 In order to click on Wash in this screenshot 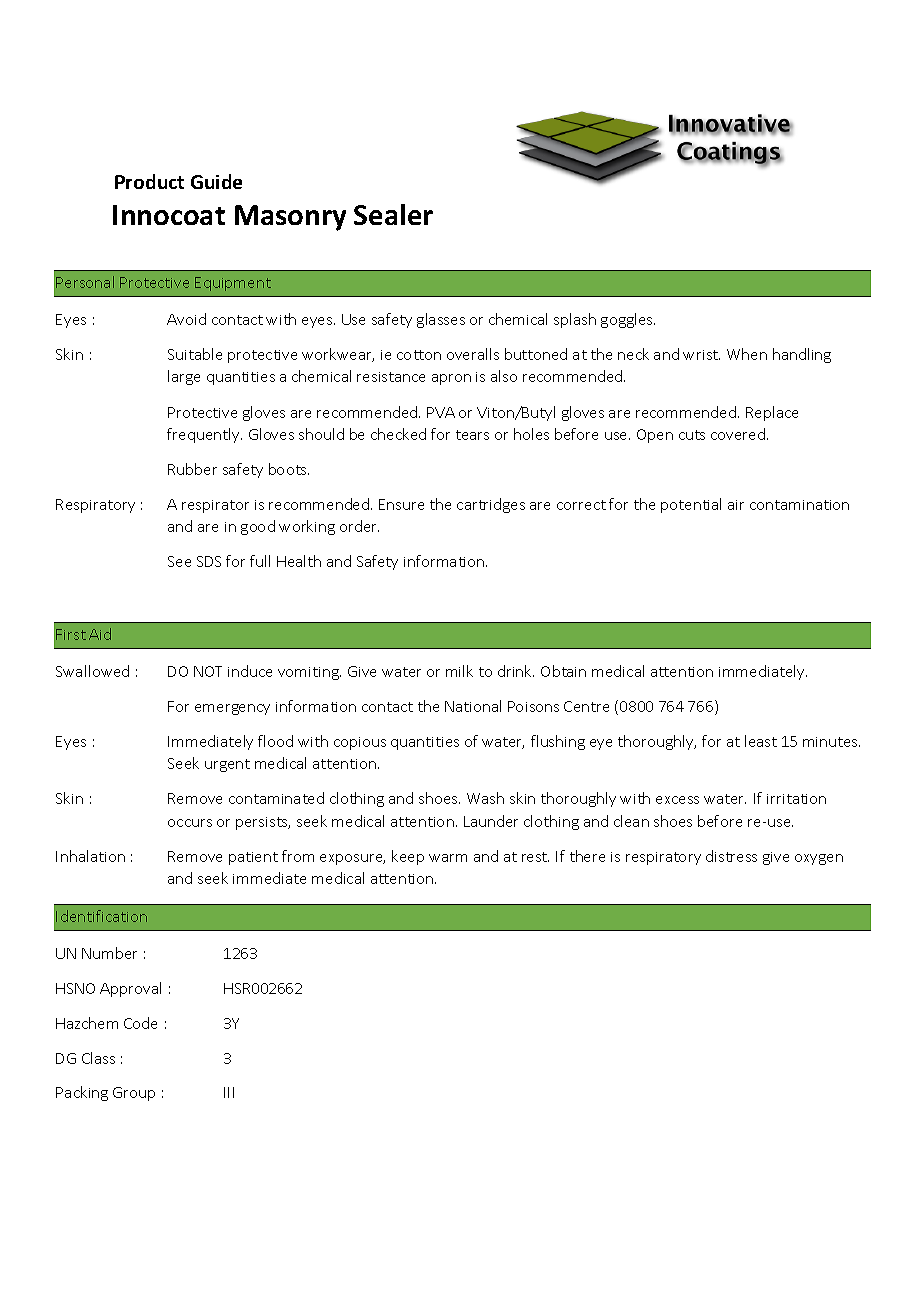, I will do `click(485, 798)`.
